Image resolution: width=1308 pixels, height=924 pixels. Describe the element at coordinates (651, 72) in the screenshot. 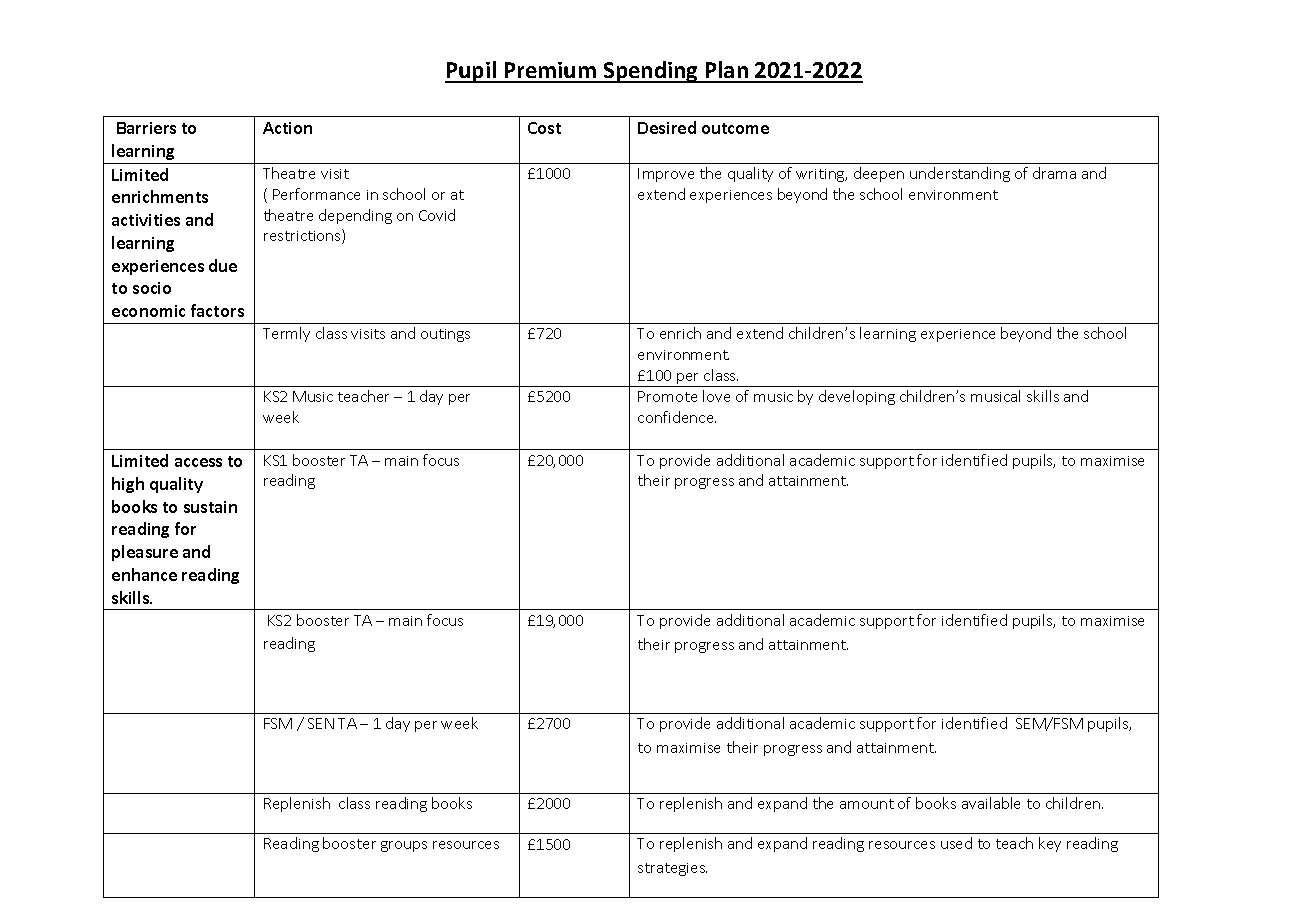

I see `Spending` at that location.
